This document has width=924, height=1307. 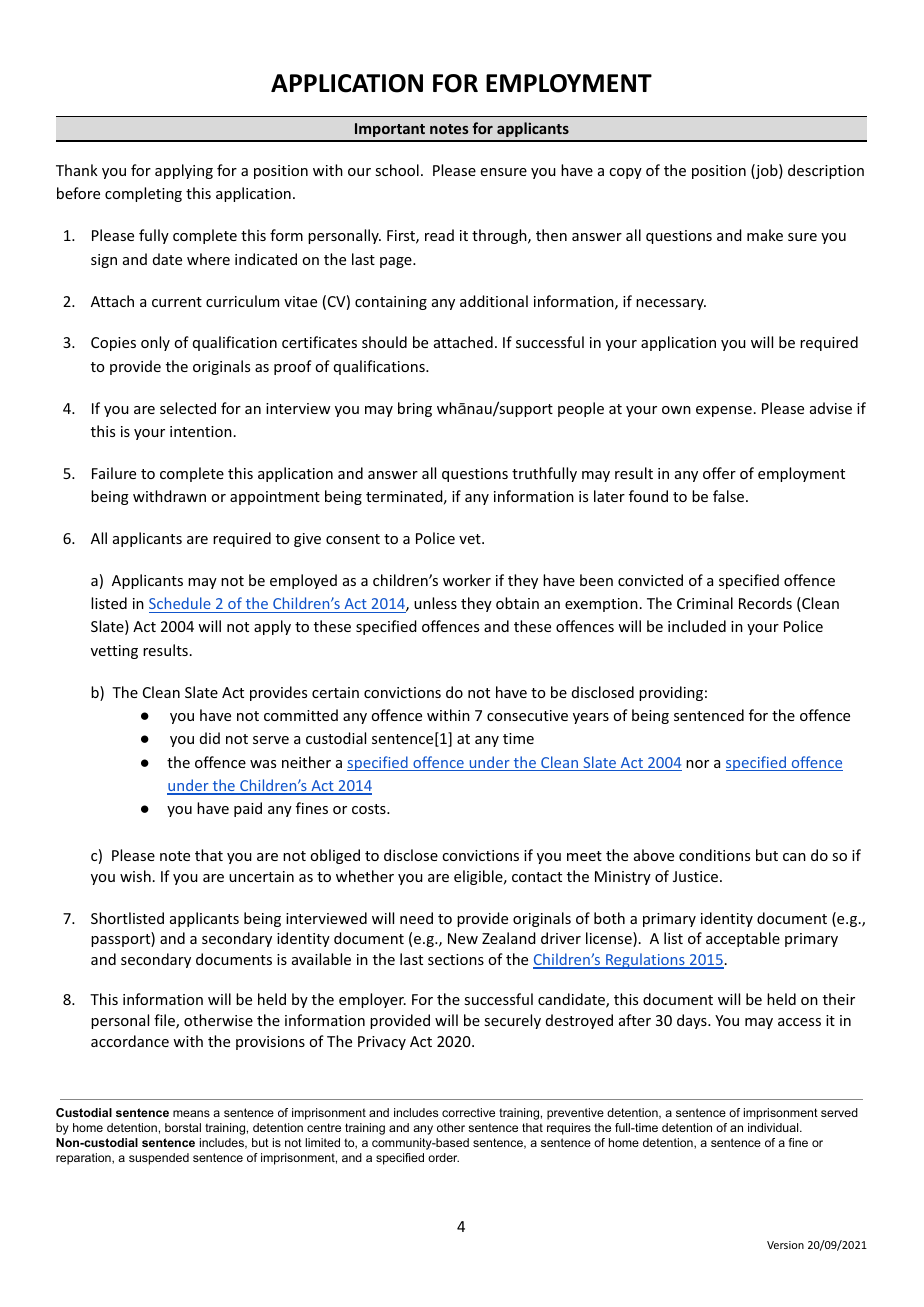 What do you see at coordinates (416, 918) in the document?
I see `need` at bounding box center [416, 918].
